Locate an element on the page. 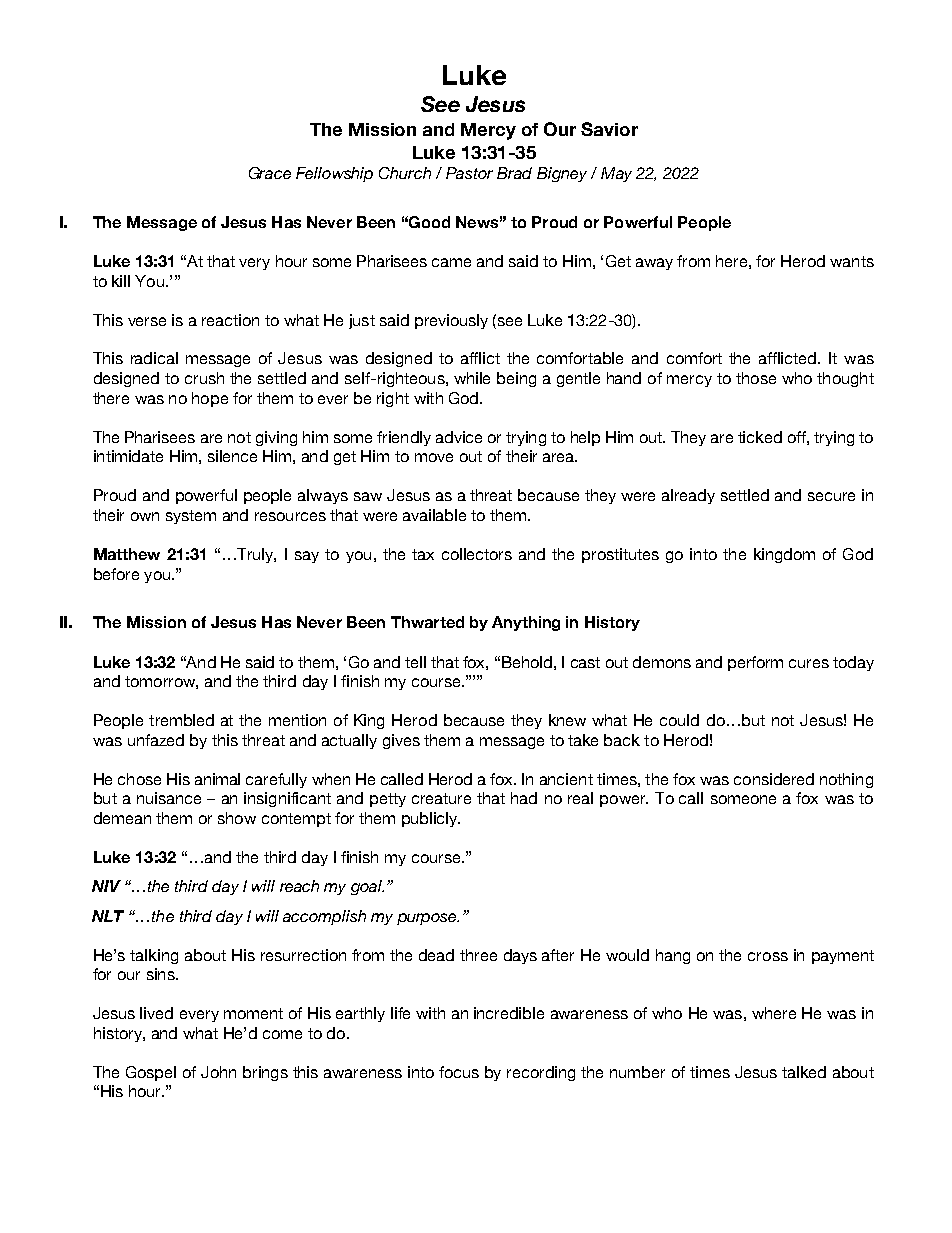  before is located at coordinates (116, 574).
